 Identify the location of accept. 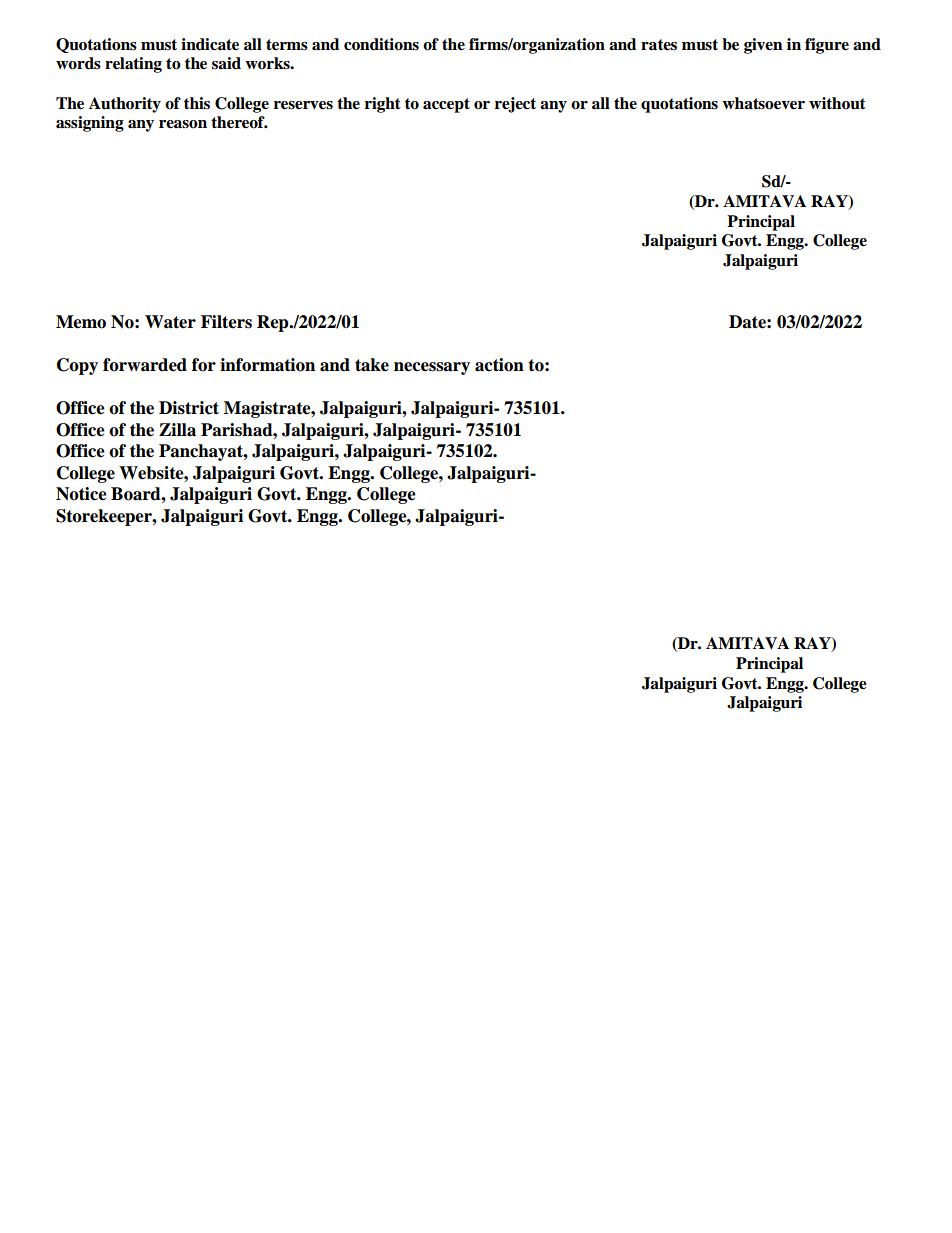
(446, 105).
